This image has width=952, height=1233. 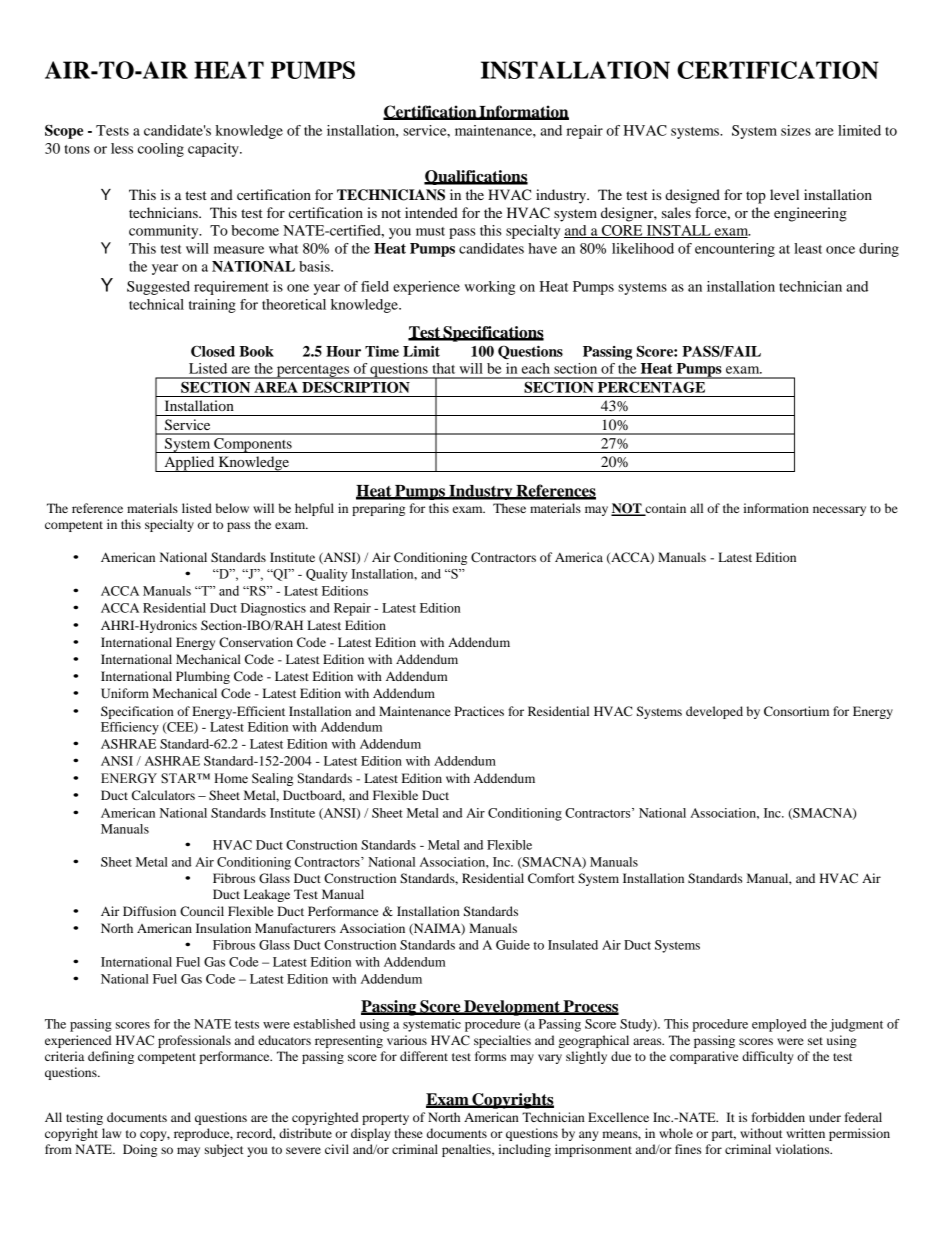 What do you see at coordinates (111, 1133) in the image?
I see `law` at bounding box center [111, 1133].
